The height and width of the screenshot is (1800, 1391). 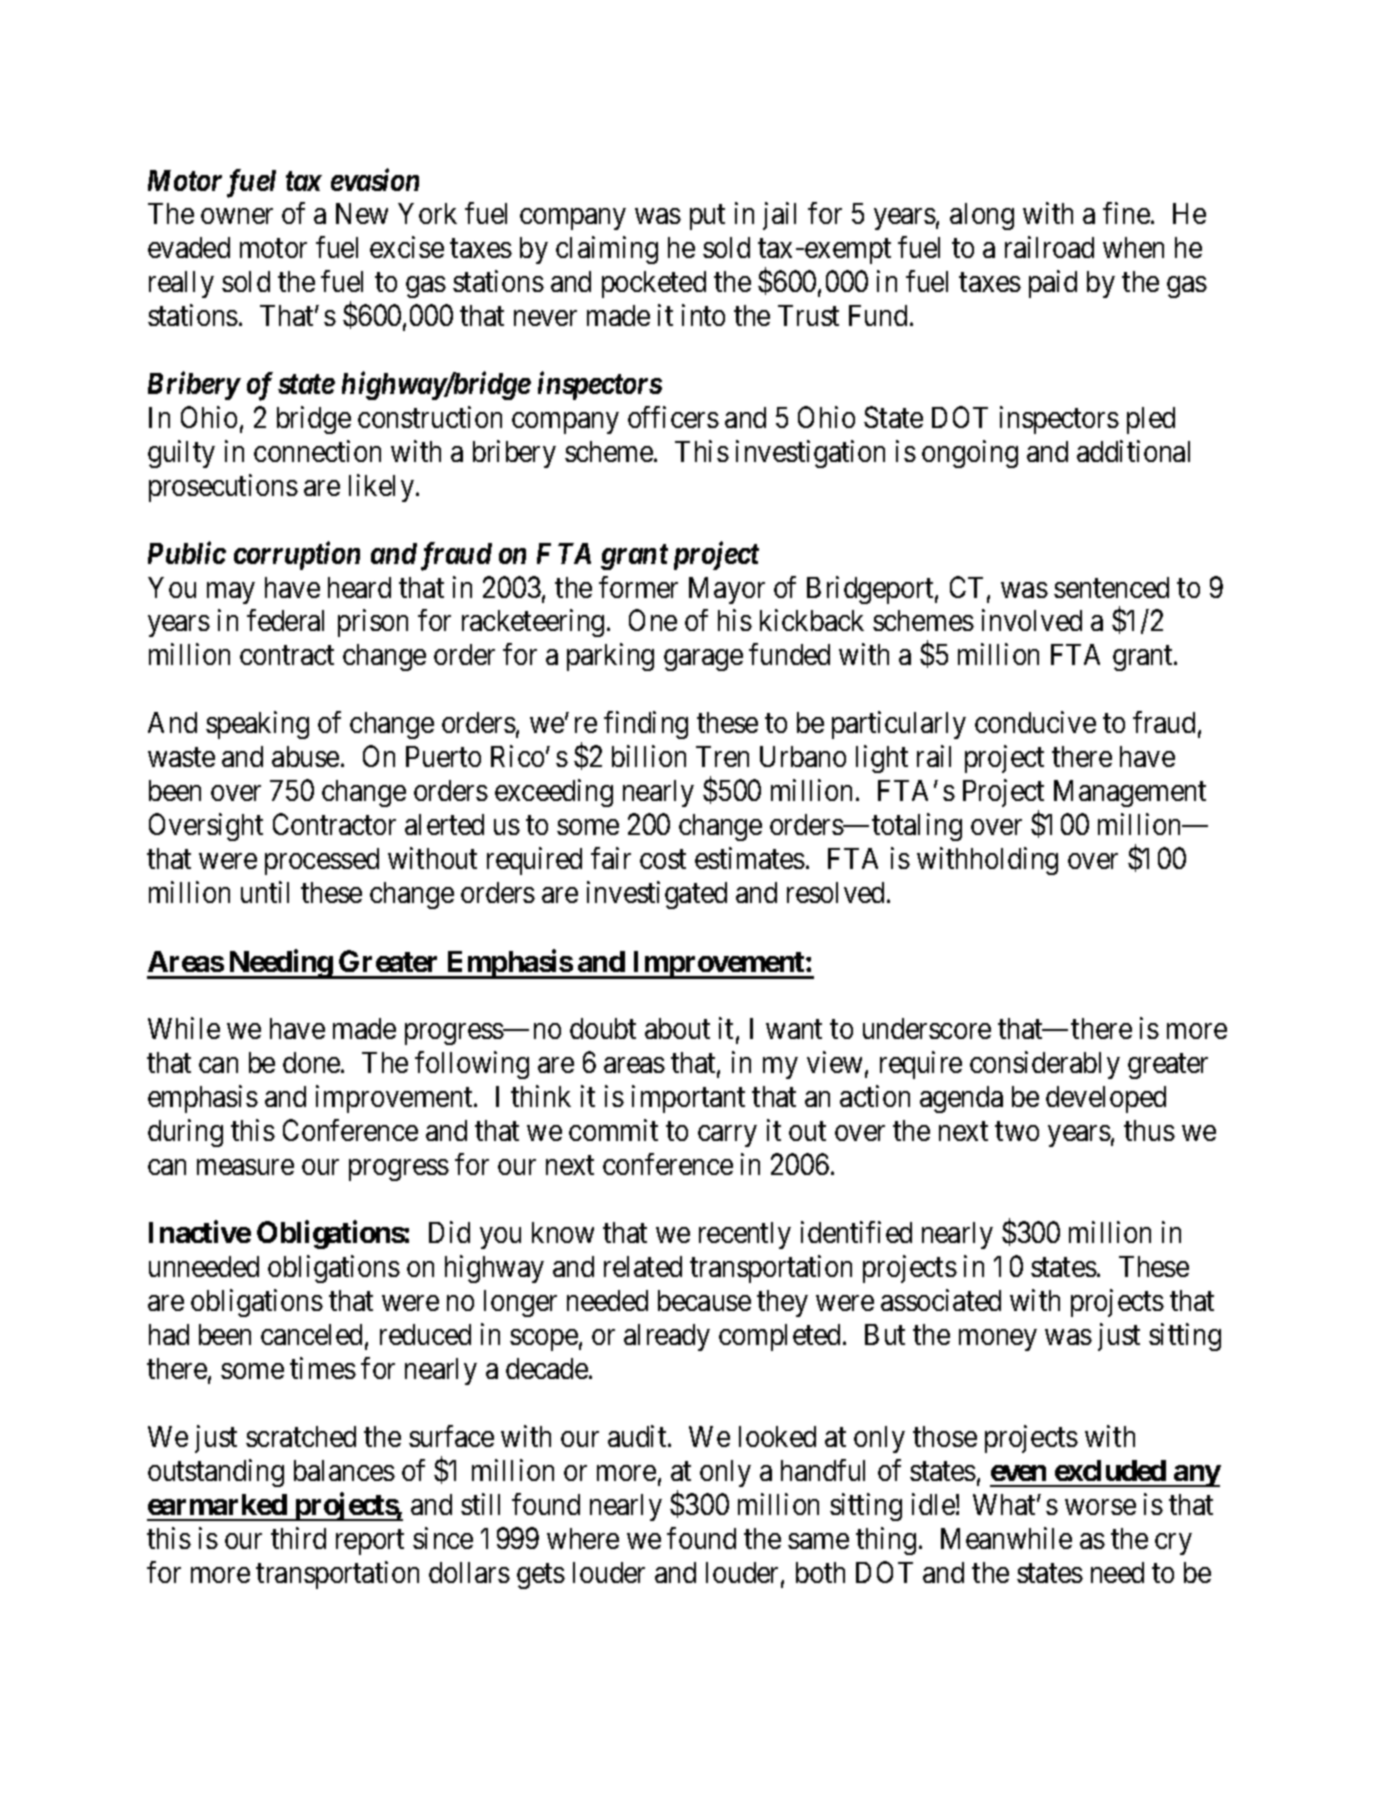 I want to click on worse, so click(x=1100, y=1507).
